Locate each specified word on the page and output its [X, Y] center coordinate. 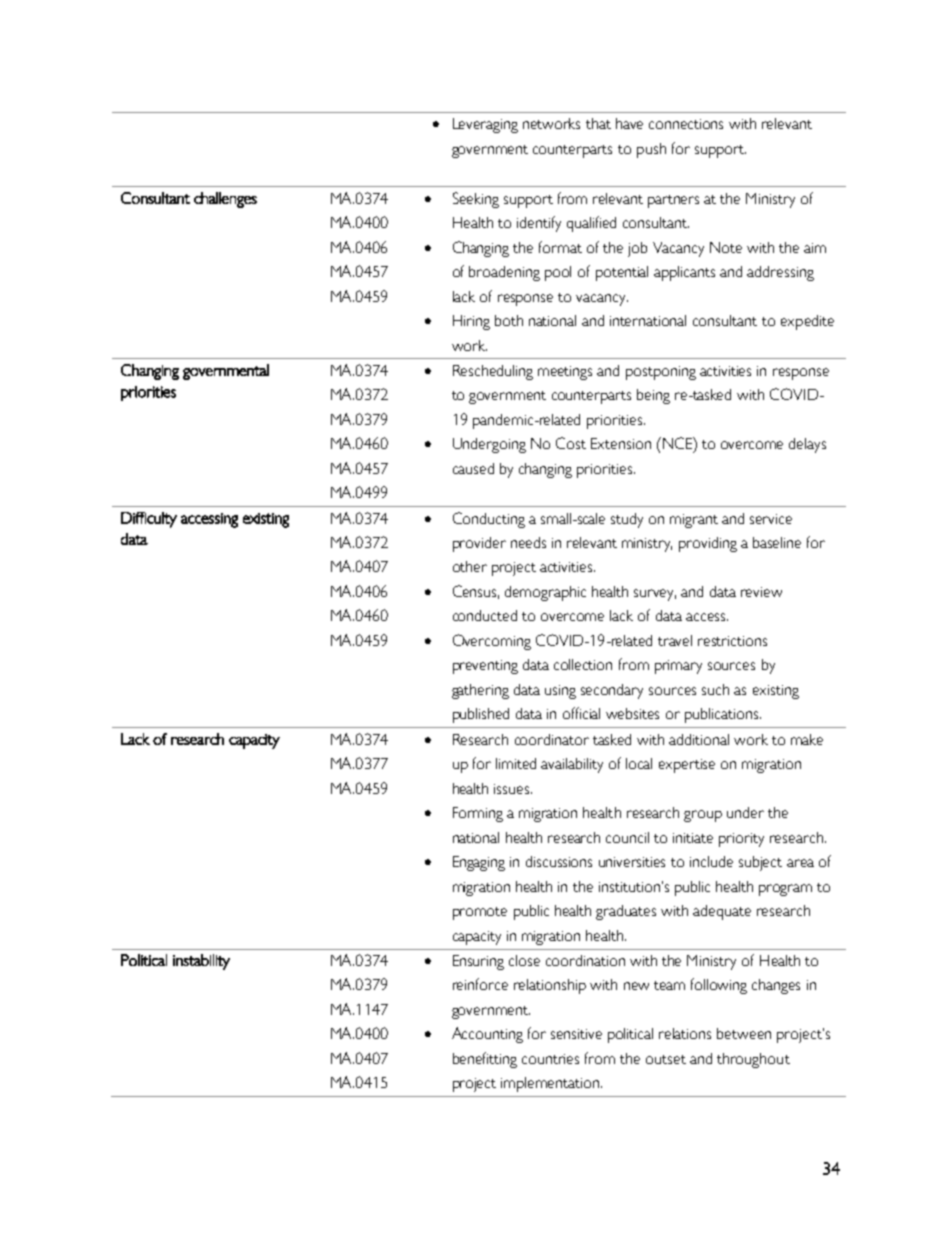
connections [686, 124]
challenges [225, 200]
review [761, 592]
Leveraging [485, 125]
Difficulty [149, 520]
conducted [485, 615]
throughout [753, 1060]
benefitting [485, 1060]
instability [201, 962]
